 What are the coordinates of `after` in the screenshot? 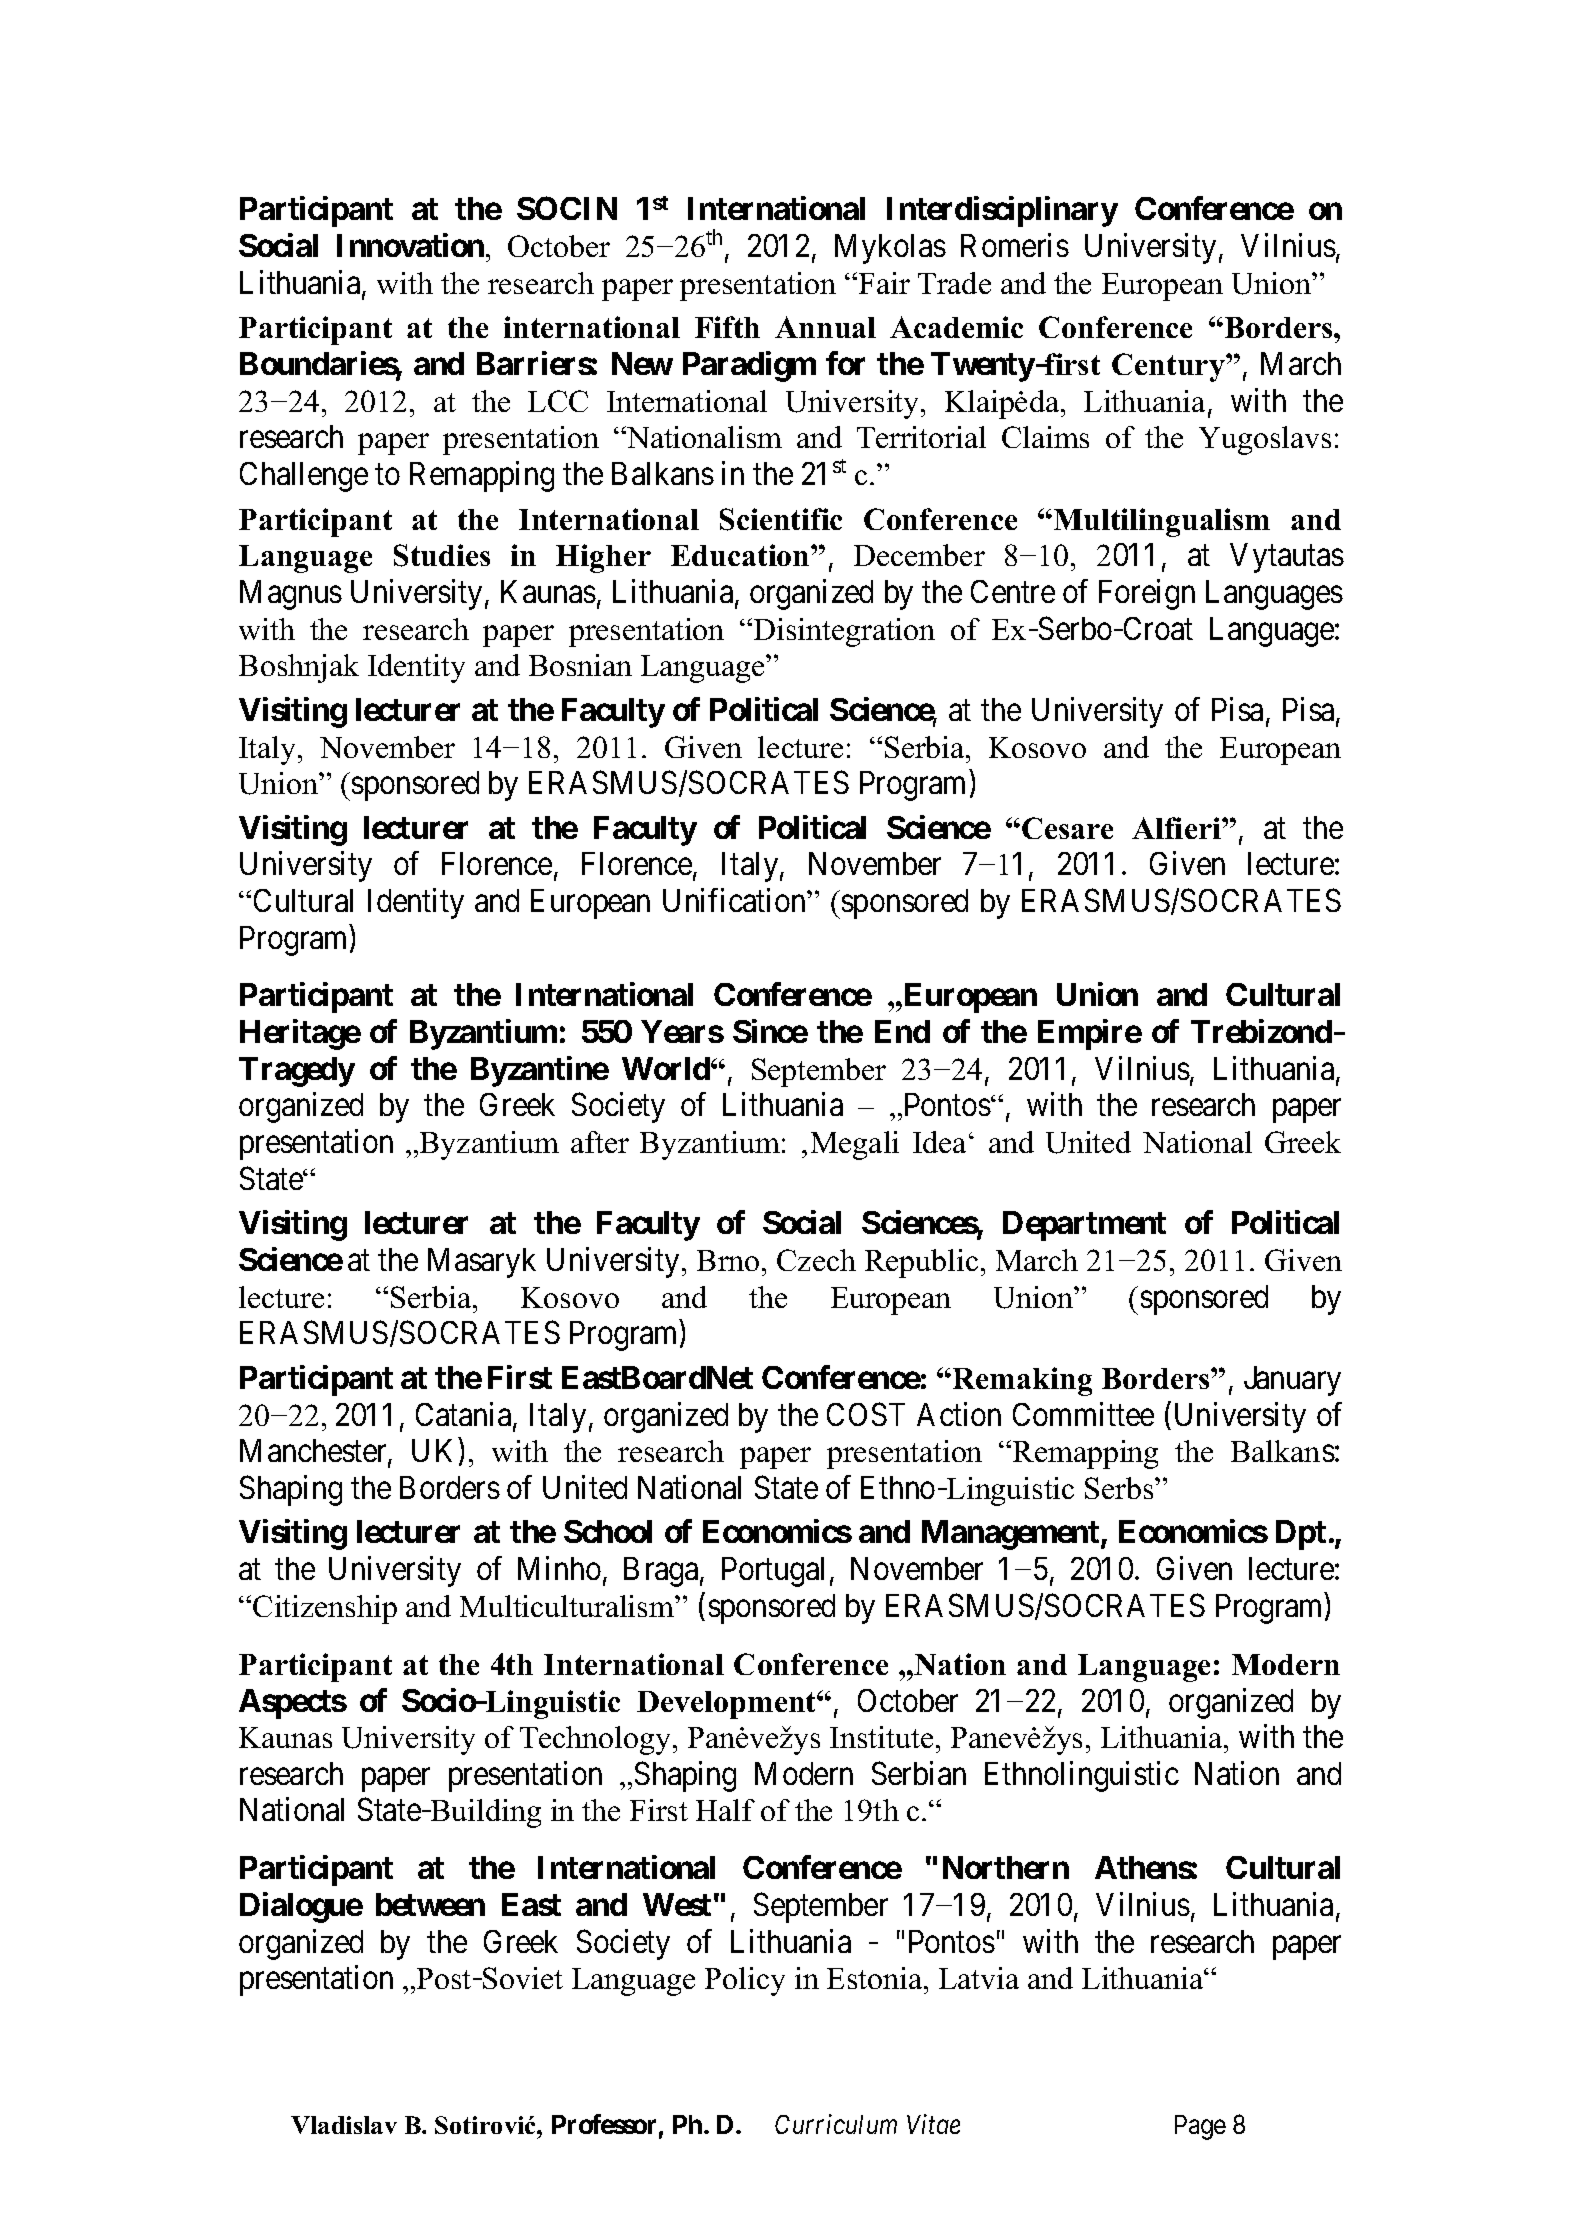 It's located at (600, 1142).
